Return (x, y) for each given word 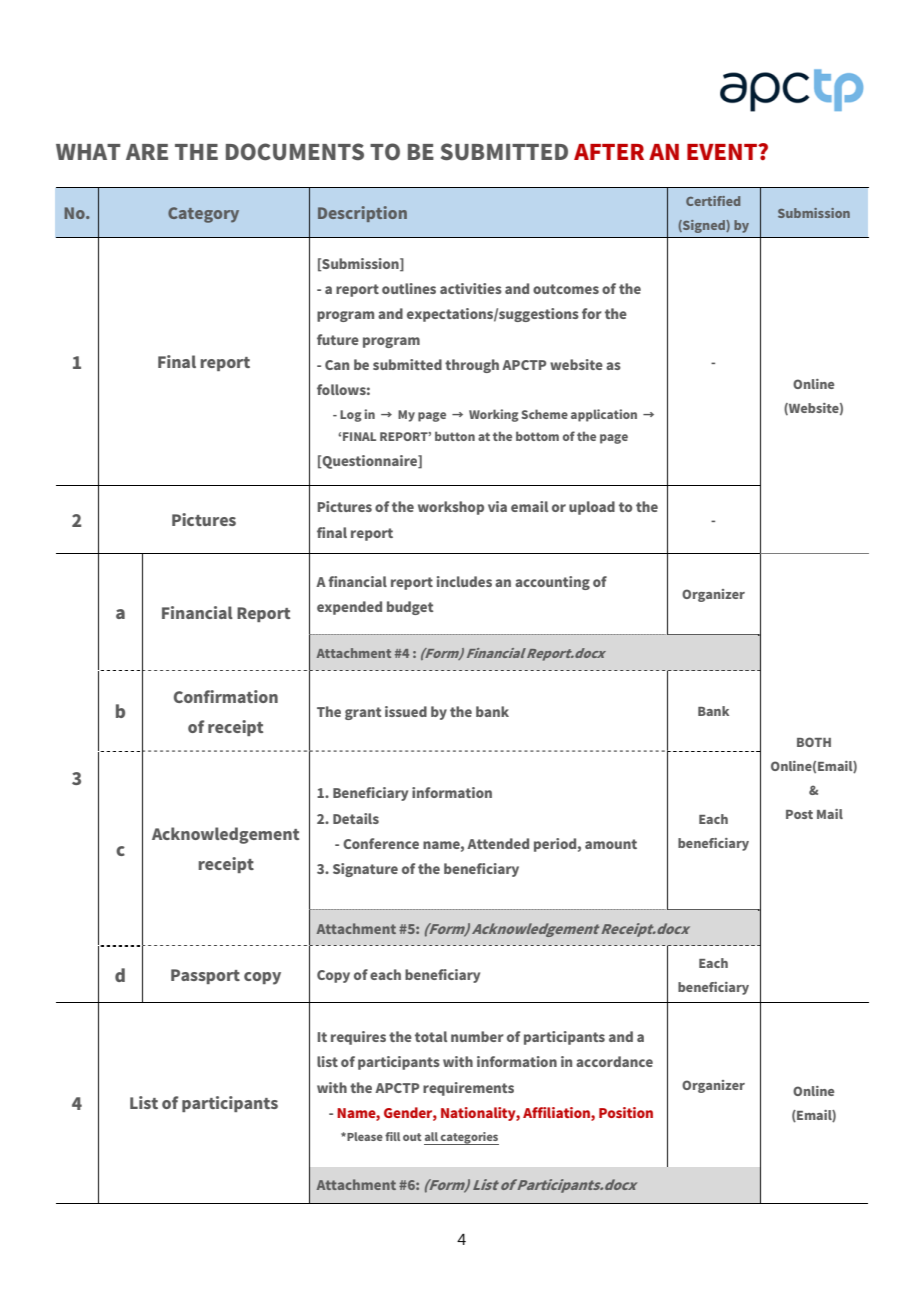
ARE (147, 152)
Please (364, 1136)
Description (362, 214)
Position (626, 1112)
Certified (713, 201)
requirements (468, 1089)
